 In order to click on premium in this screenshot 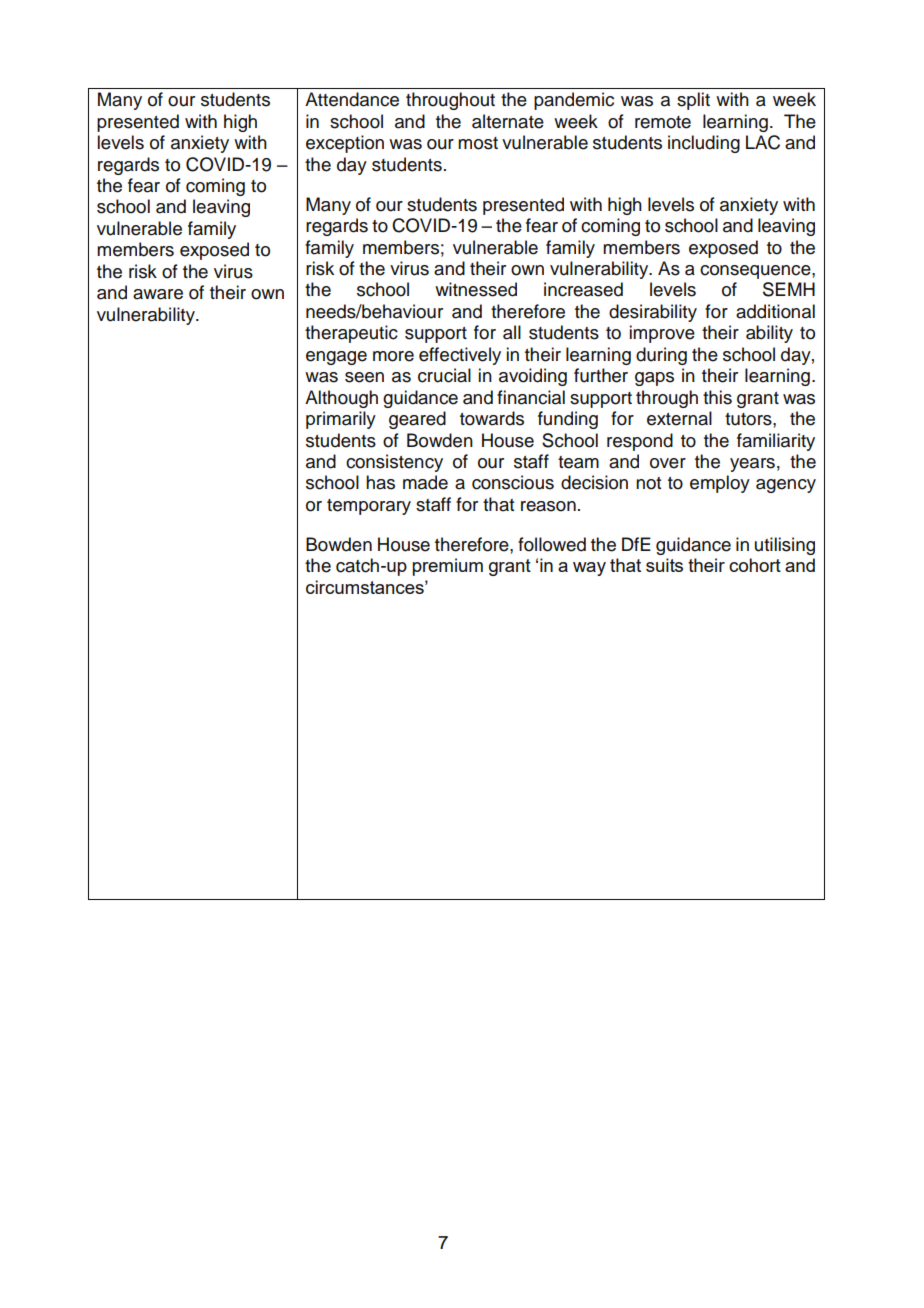, I will do `click(447, 567)`.
